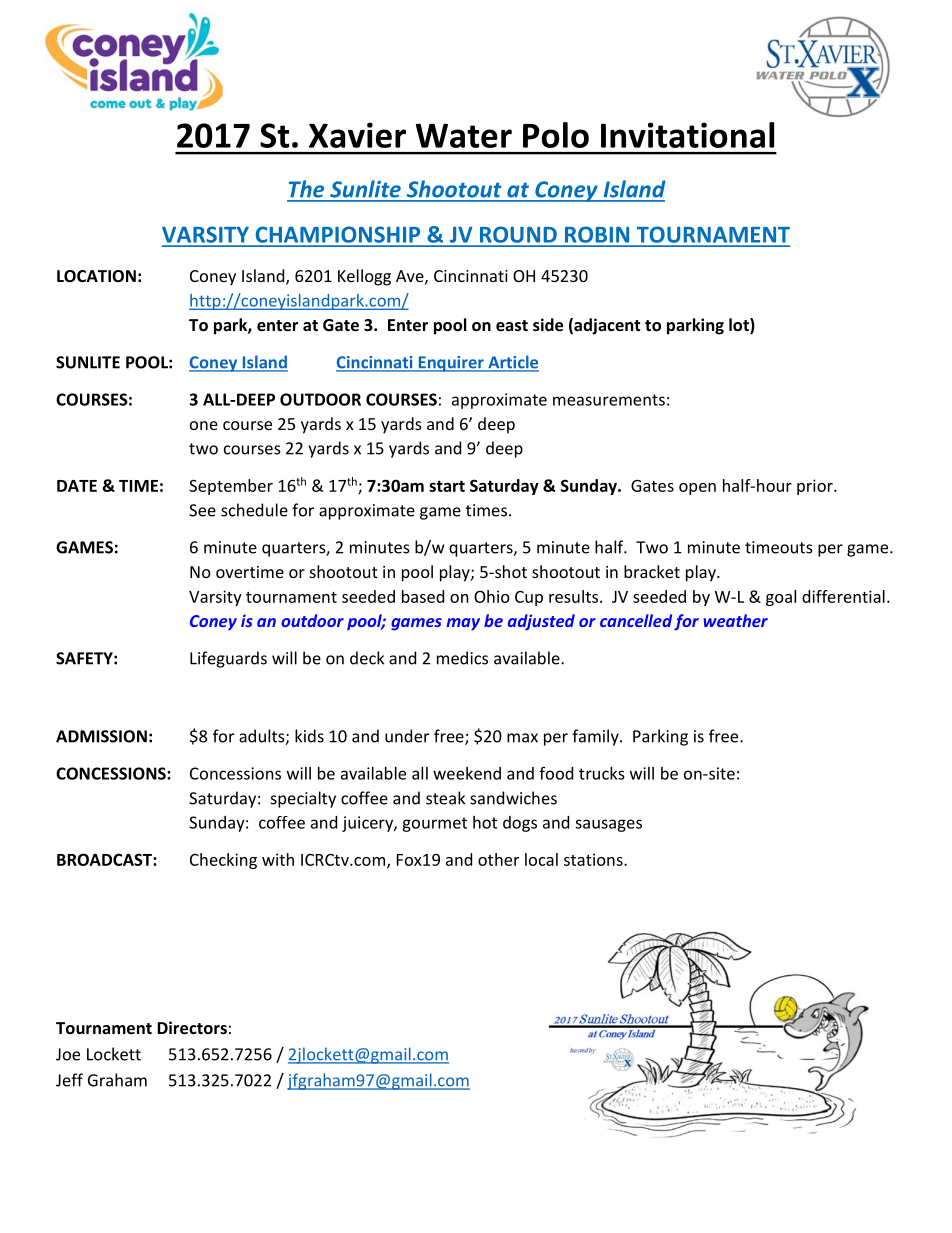 Image resolution: width=952 pixels, height=1233 pixels. What do you see at coordinates (101, 736) in the page?
I see `ADMISSION` at bounding box center [101, 736].
